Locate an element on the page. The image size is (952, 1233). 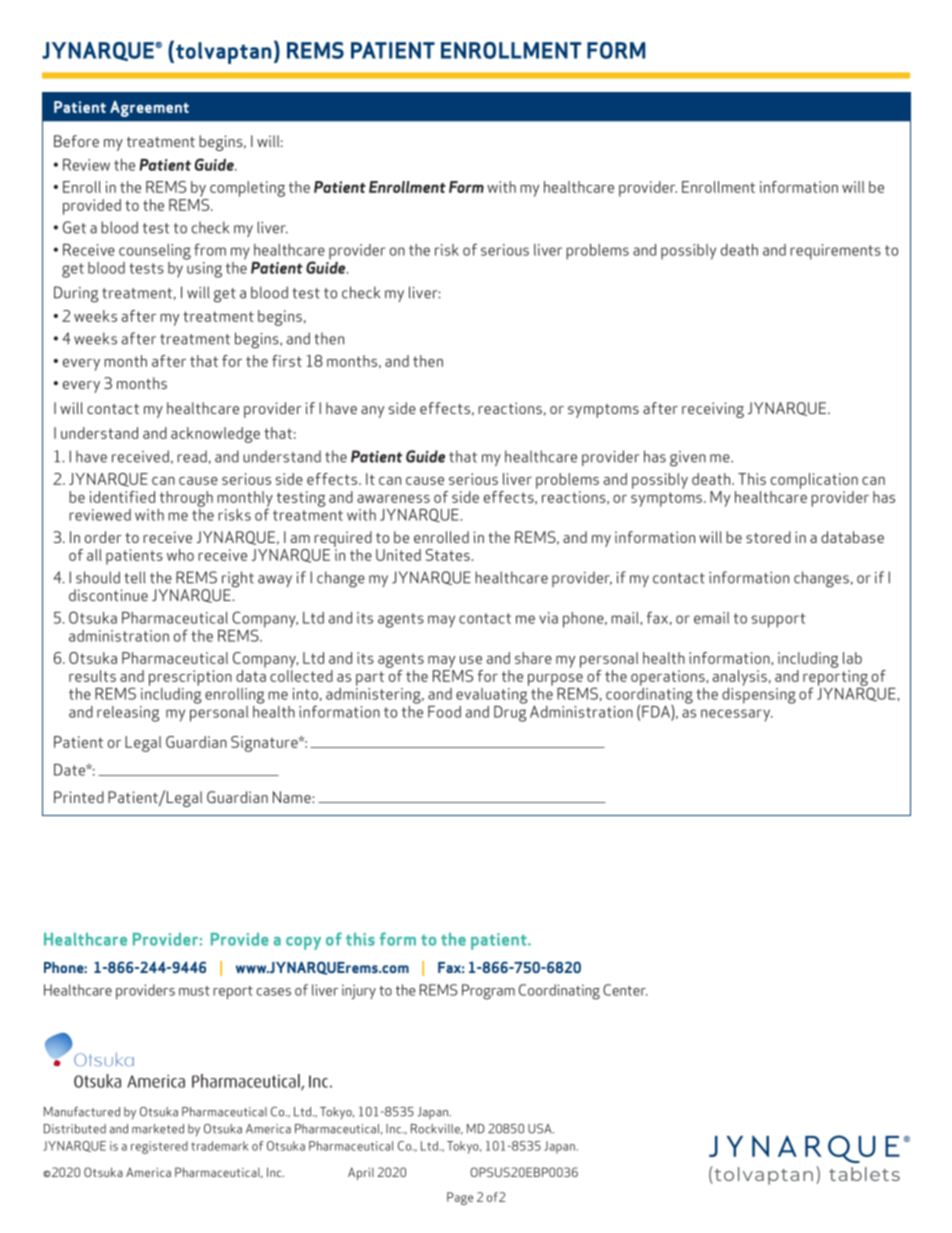
completing is located at coordinates (247, 189).
